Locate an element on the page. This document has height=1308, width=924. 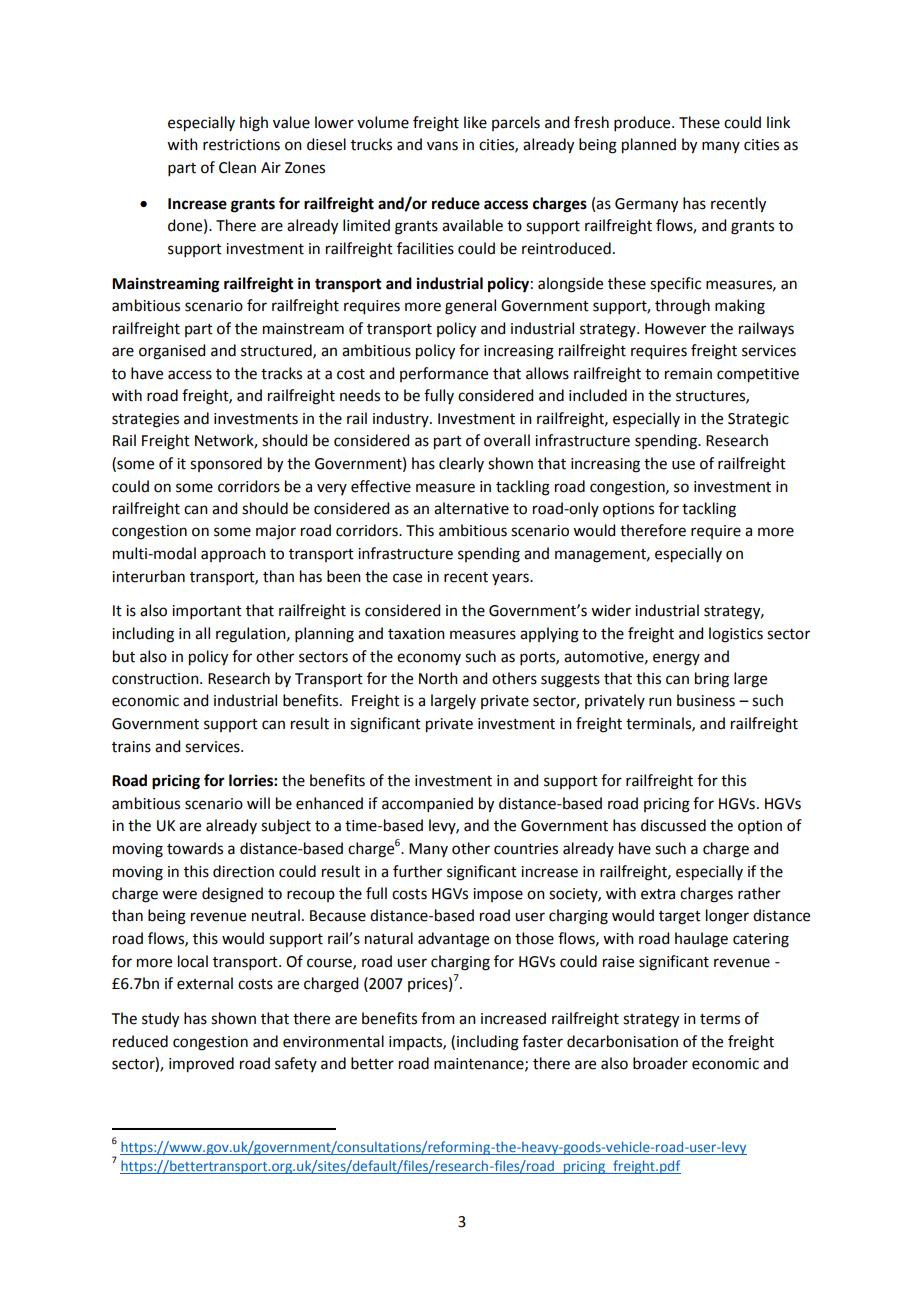
important is located at coordinates (207, 612).
